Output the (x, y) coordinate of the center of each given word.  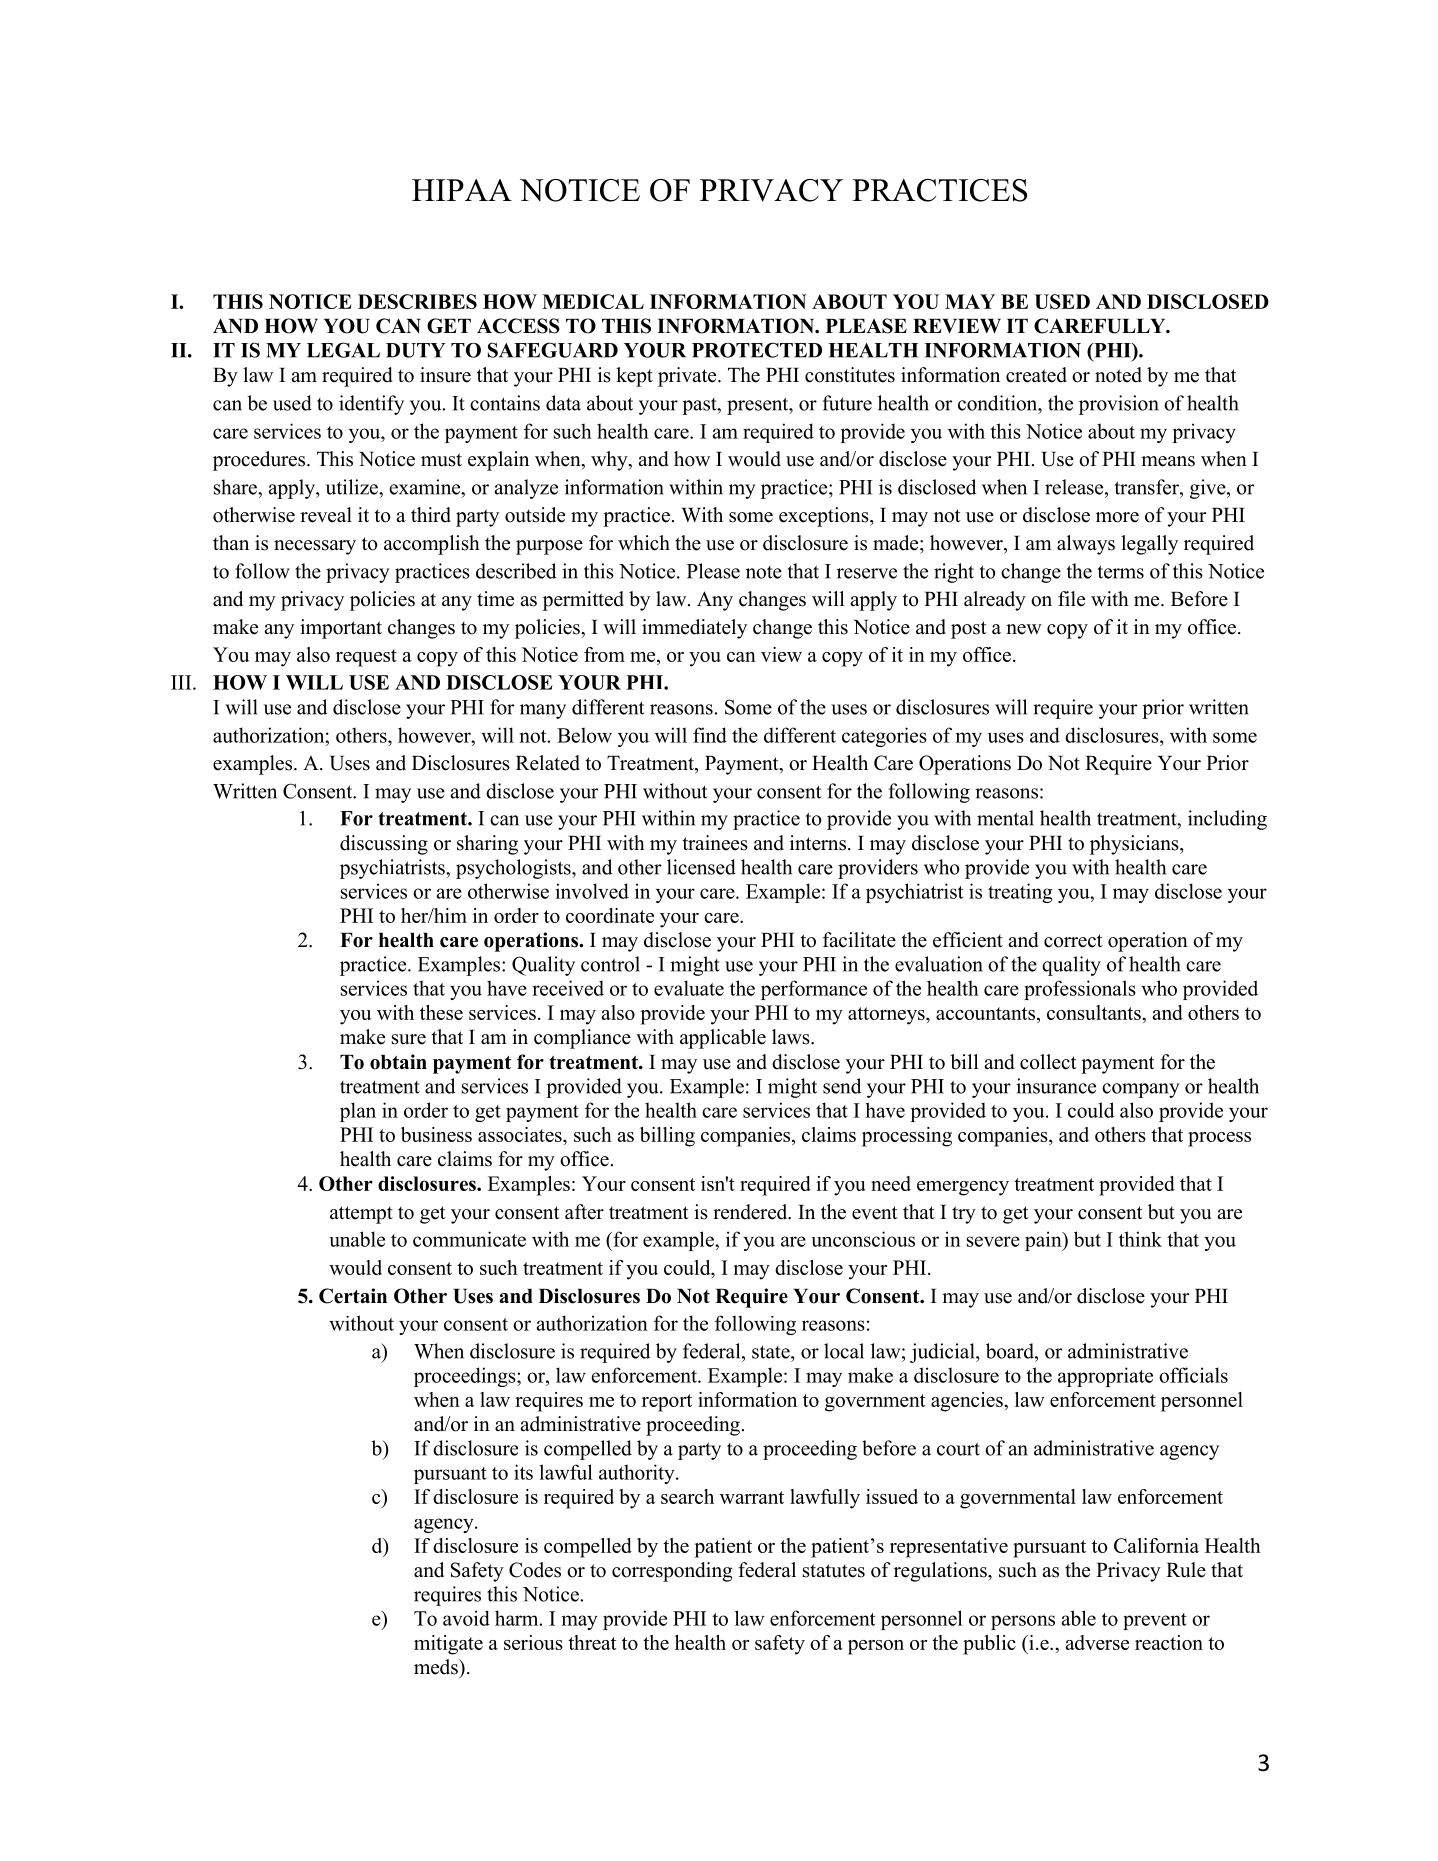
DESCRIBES (417, 301)
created (1036, 375)
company (1141, 1090)
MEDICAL (593, 301)
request (366, 658)
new (1024, 629)
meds (437, 1667)
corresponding (672, 1572)
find (710, 735)
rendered (751, 1212)
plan (358, 1112)
